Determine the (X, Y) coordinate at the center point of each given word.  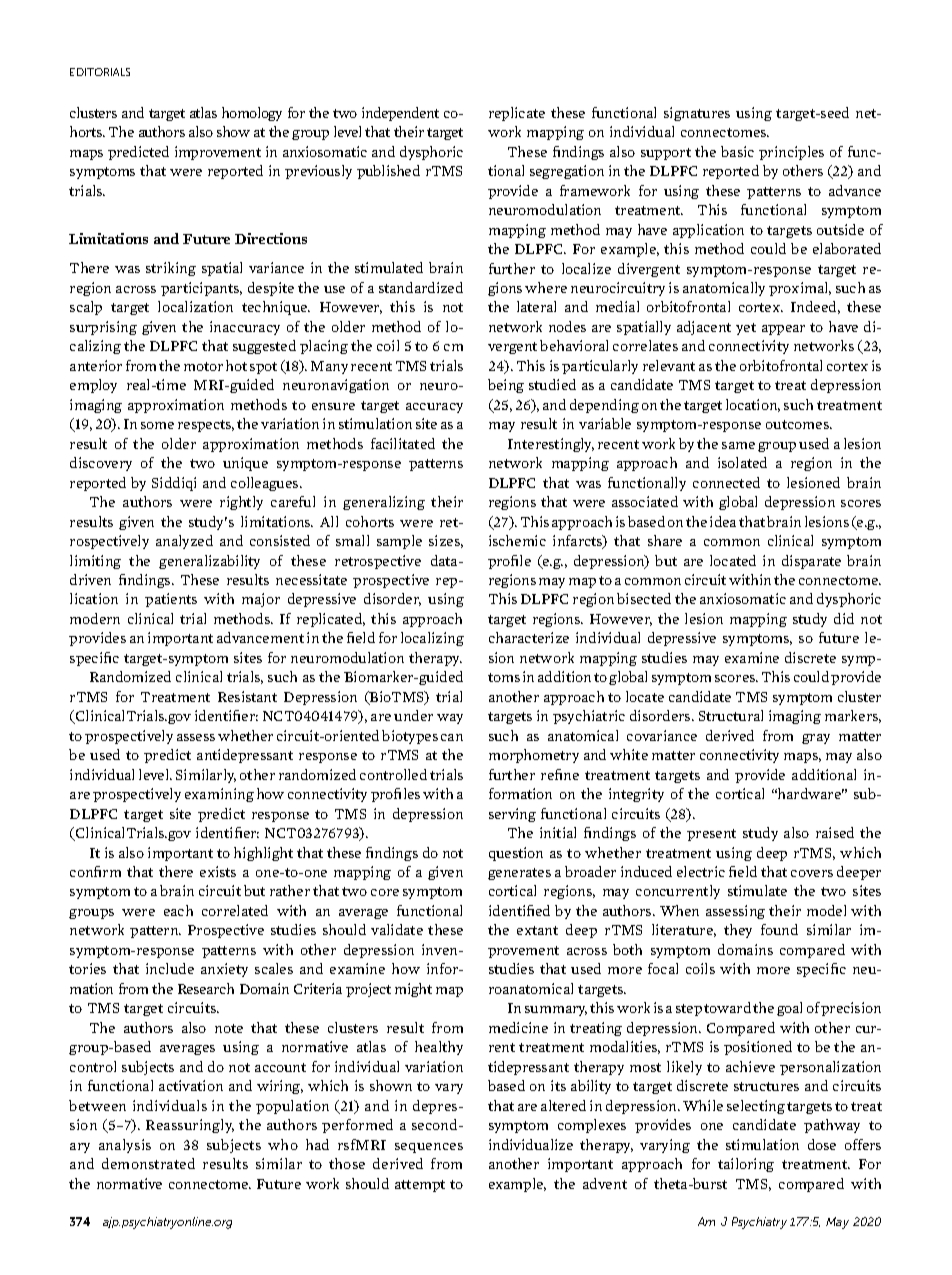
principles (791, 153)
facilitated (403, 443)
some (157, 425)
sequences (429, 1148)
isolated (742, 462)
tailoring (746, 1165)
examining (219, 795)
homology (252, 114)
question (516, 854)
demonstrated (148, 1163)
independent (400, 114)
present (711, 835)
